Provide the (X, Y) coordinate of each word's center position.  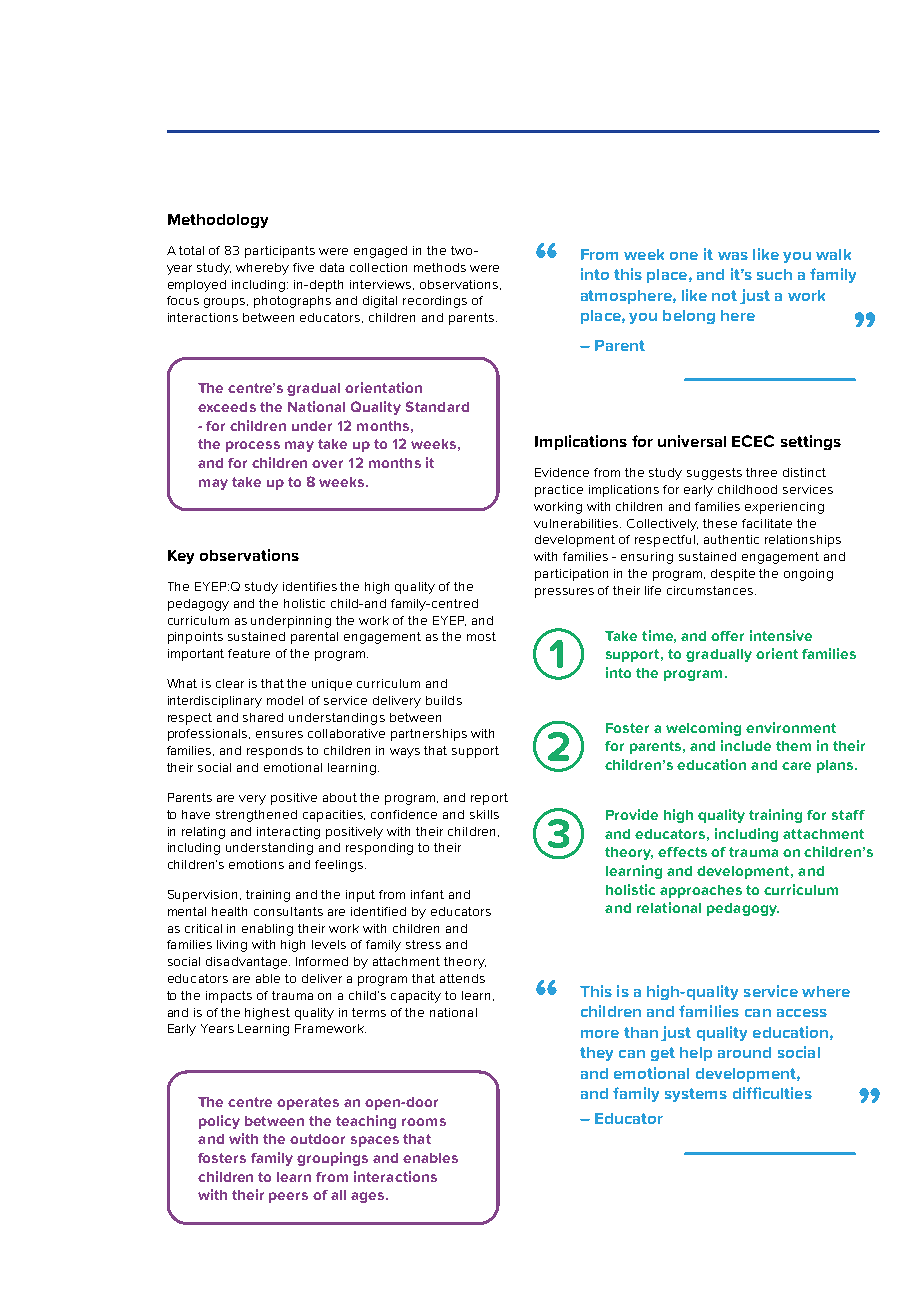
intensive (781, 635)
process (253, 446)
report (489, 799)
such (774, 274)
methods (440, 267)
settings (811, 442)
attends (462, 978)
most (481, 636)
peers (288, 1197)
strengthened (256, 816)
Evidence (562, 472)
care (796, 766)
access (802, 1013)
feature (249, 653)
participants (280, 252)
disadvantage (248, 963)
